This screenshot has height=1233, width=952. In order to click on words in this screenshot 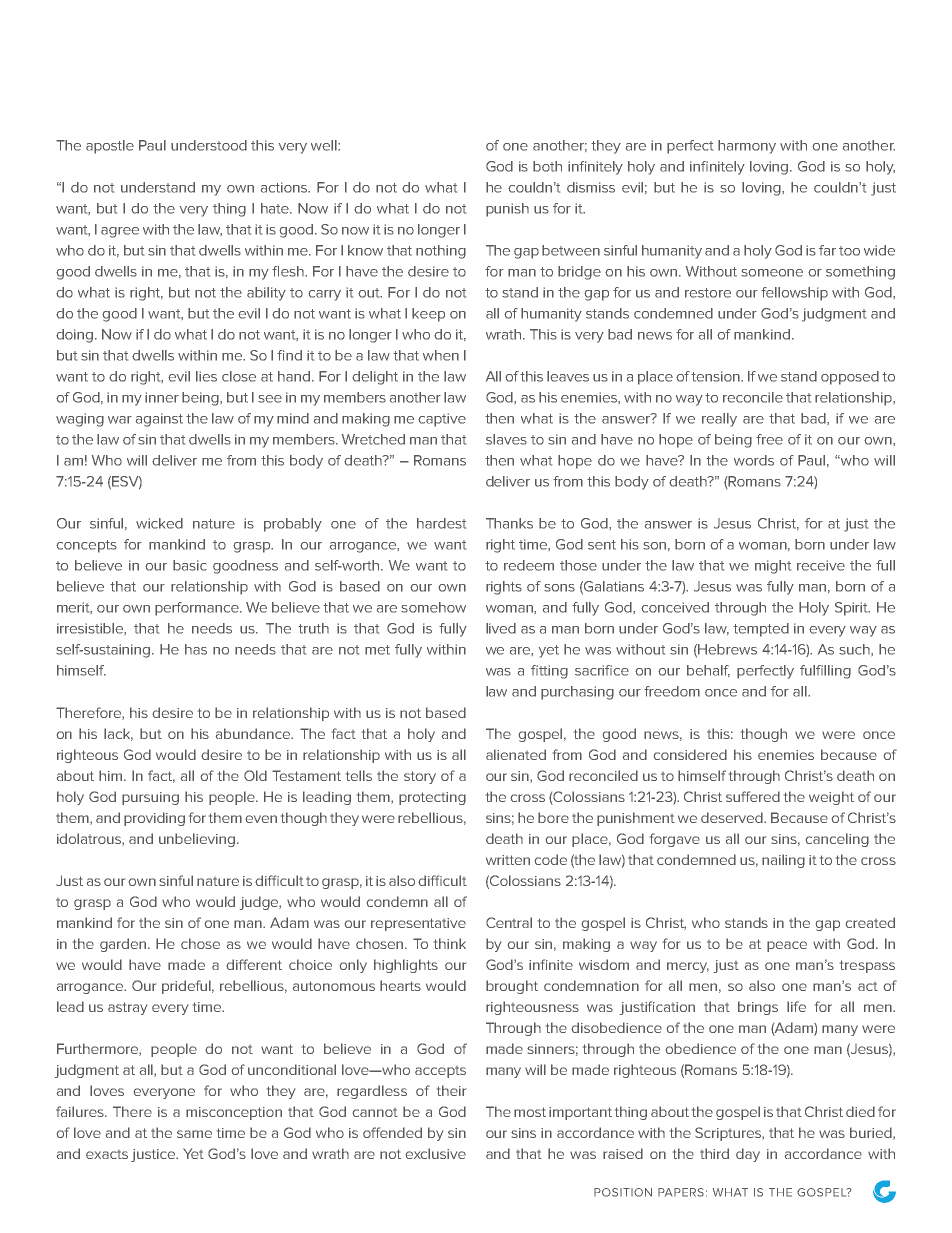, I will do `click(754, 460)`.
